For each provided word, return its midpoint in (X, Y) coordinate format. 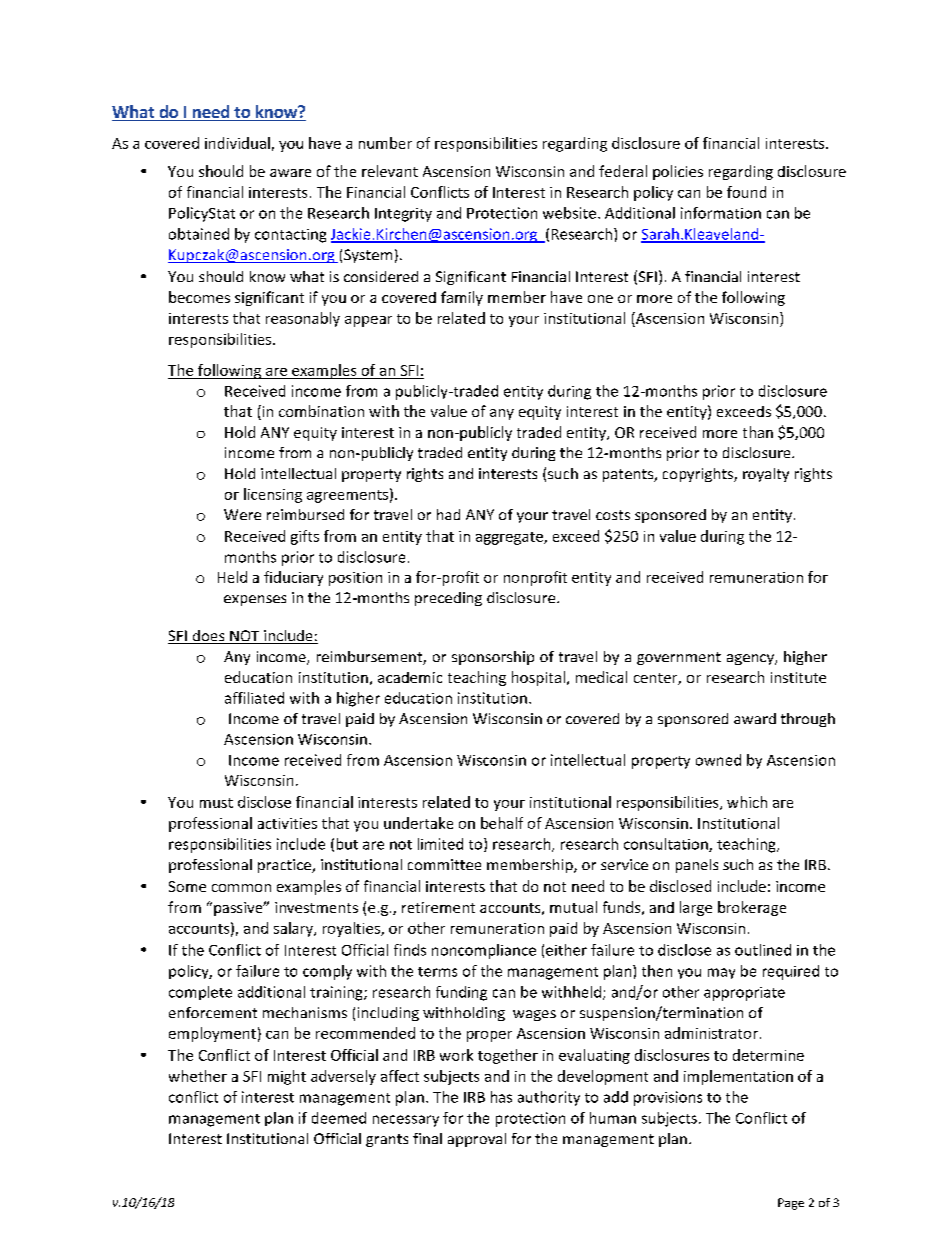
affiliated (254, 698)
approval (477, 1140)
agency (751, 659)
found (746, 192)
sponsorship (493, 658)
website (569, 213)
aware (290, 173)
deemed (339, 1118)
